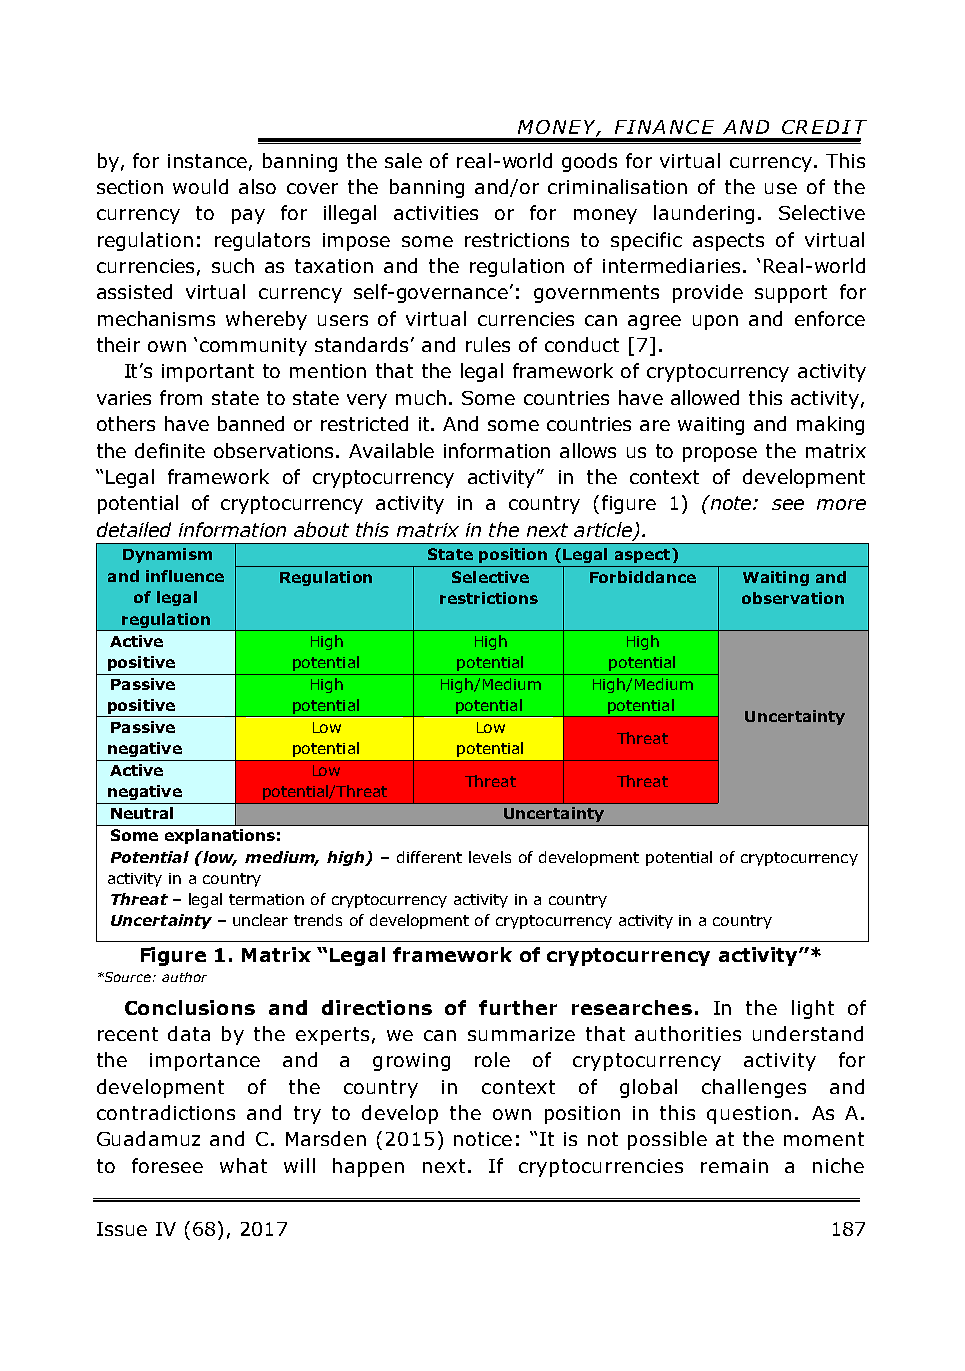 Image resolution: width=965 pixels, height=1371 pixels. Describe the element at coordinates (731, 502) in the document. I see `note` at that location.
